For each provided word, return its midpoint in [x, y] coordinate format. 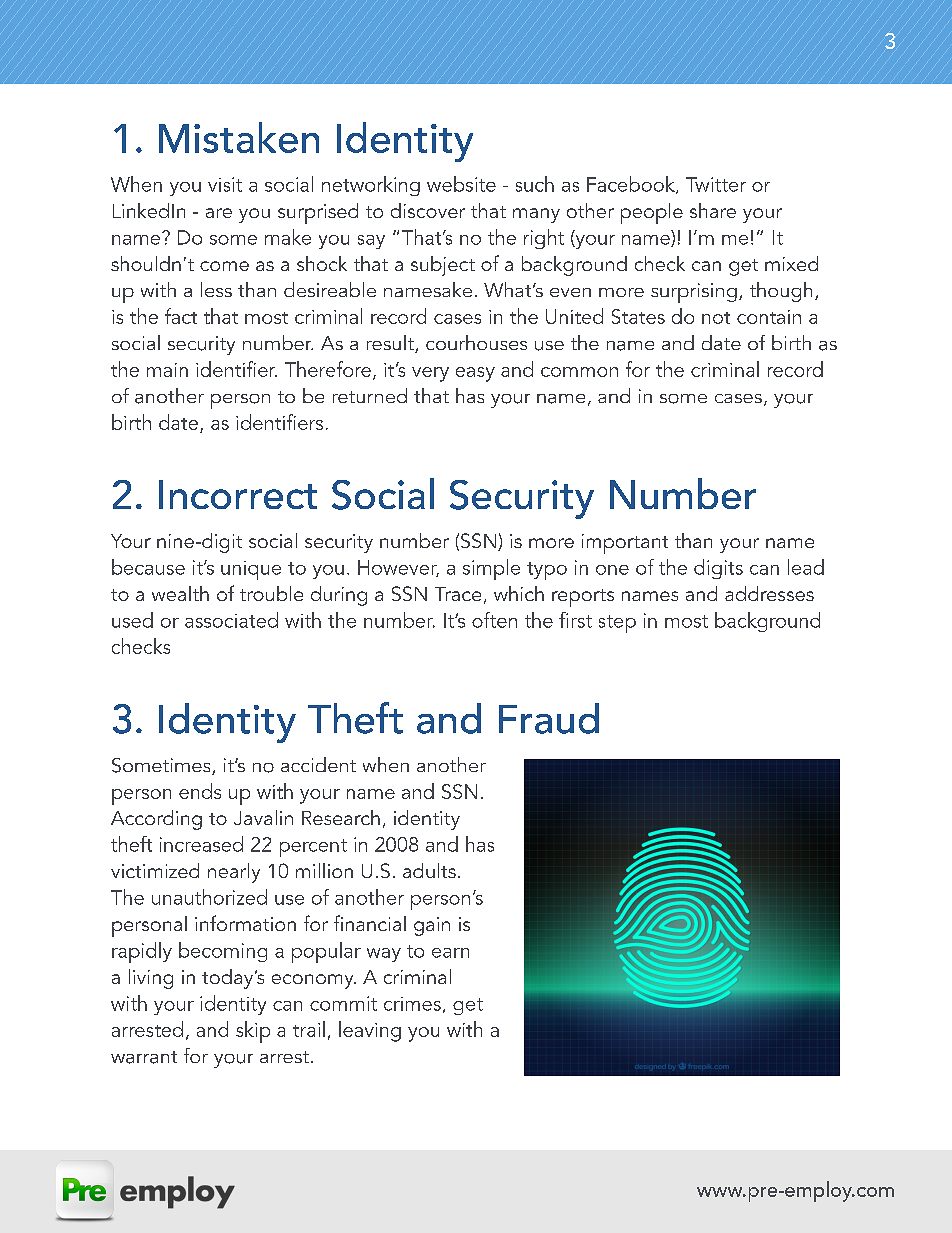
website [461, 184]
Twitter [716, 184]
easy [475, 374]
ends [200, 791]
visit [225, 184]
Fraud [549, 718]
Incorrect [238, 494]
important [625, 544]
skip [253, 1032]
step [617, 624]
